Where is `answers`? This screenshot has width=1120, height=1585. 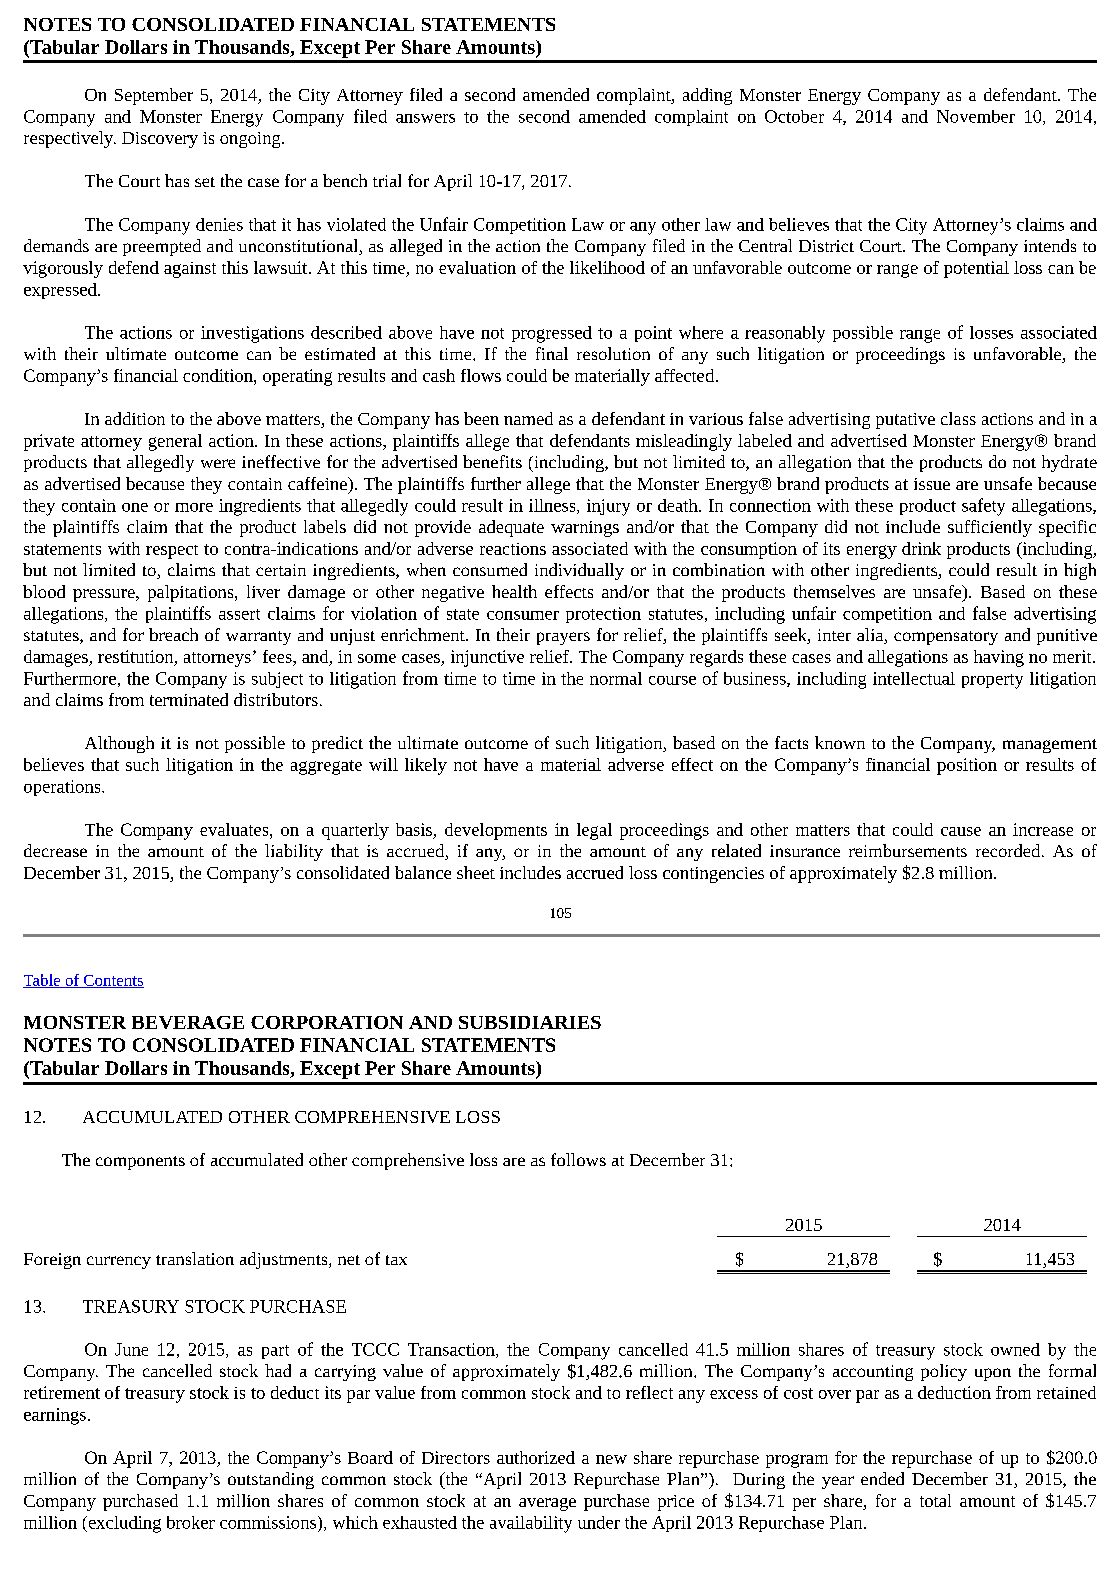 answers is located at coordinates (425, 118).
